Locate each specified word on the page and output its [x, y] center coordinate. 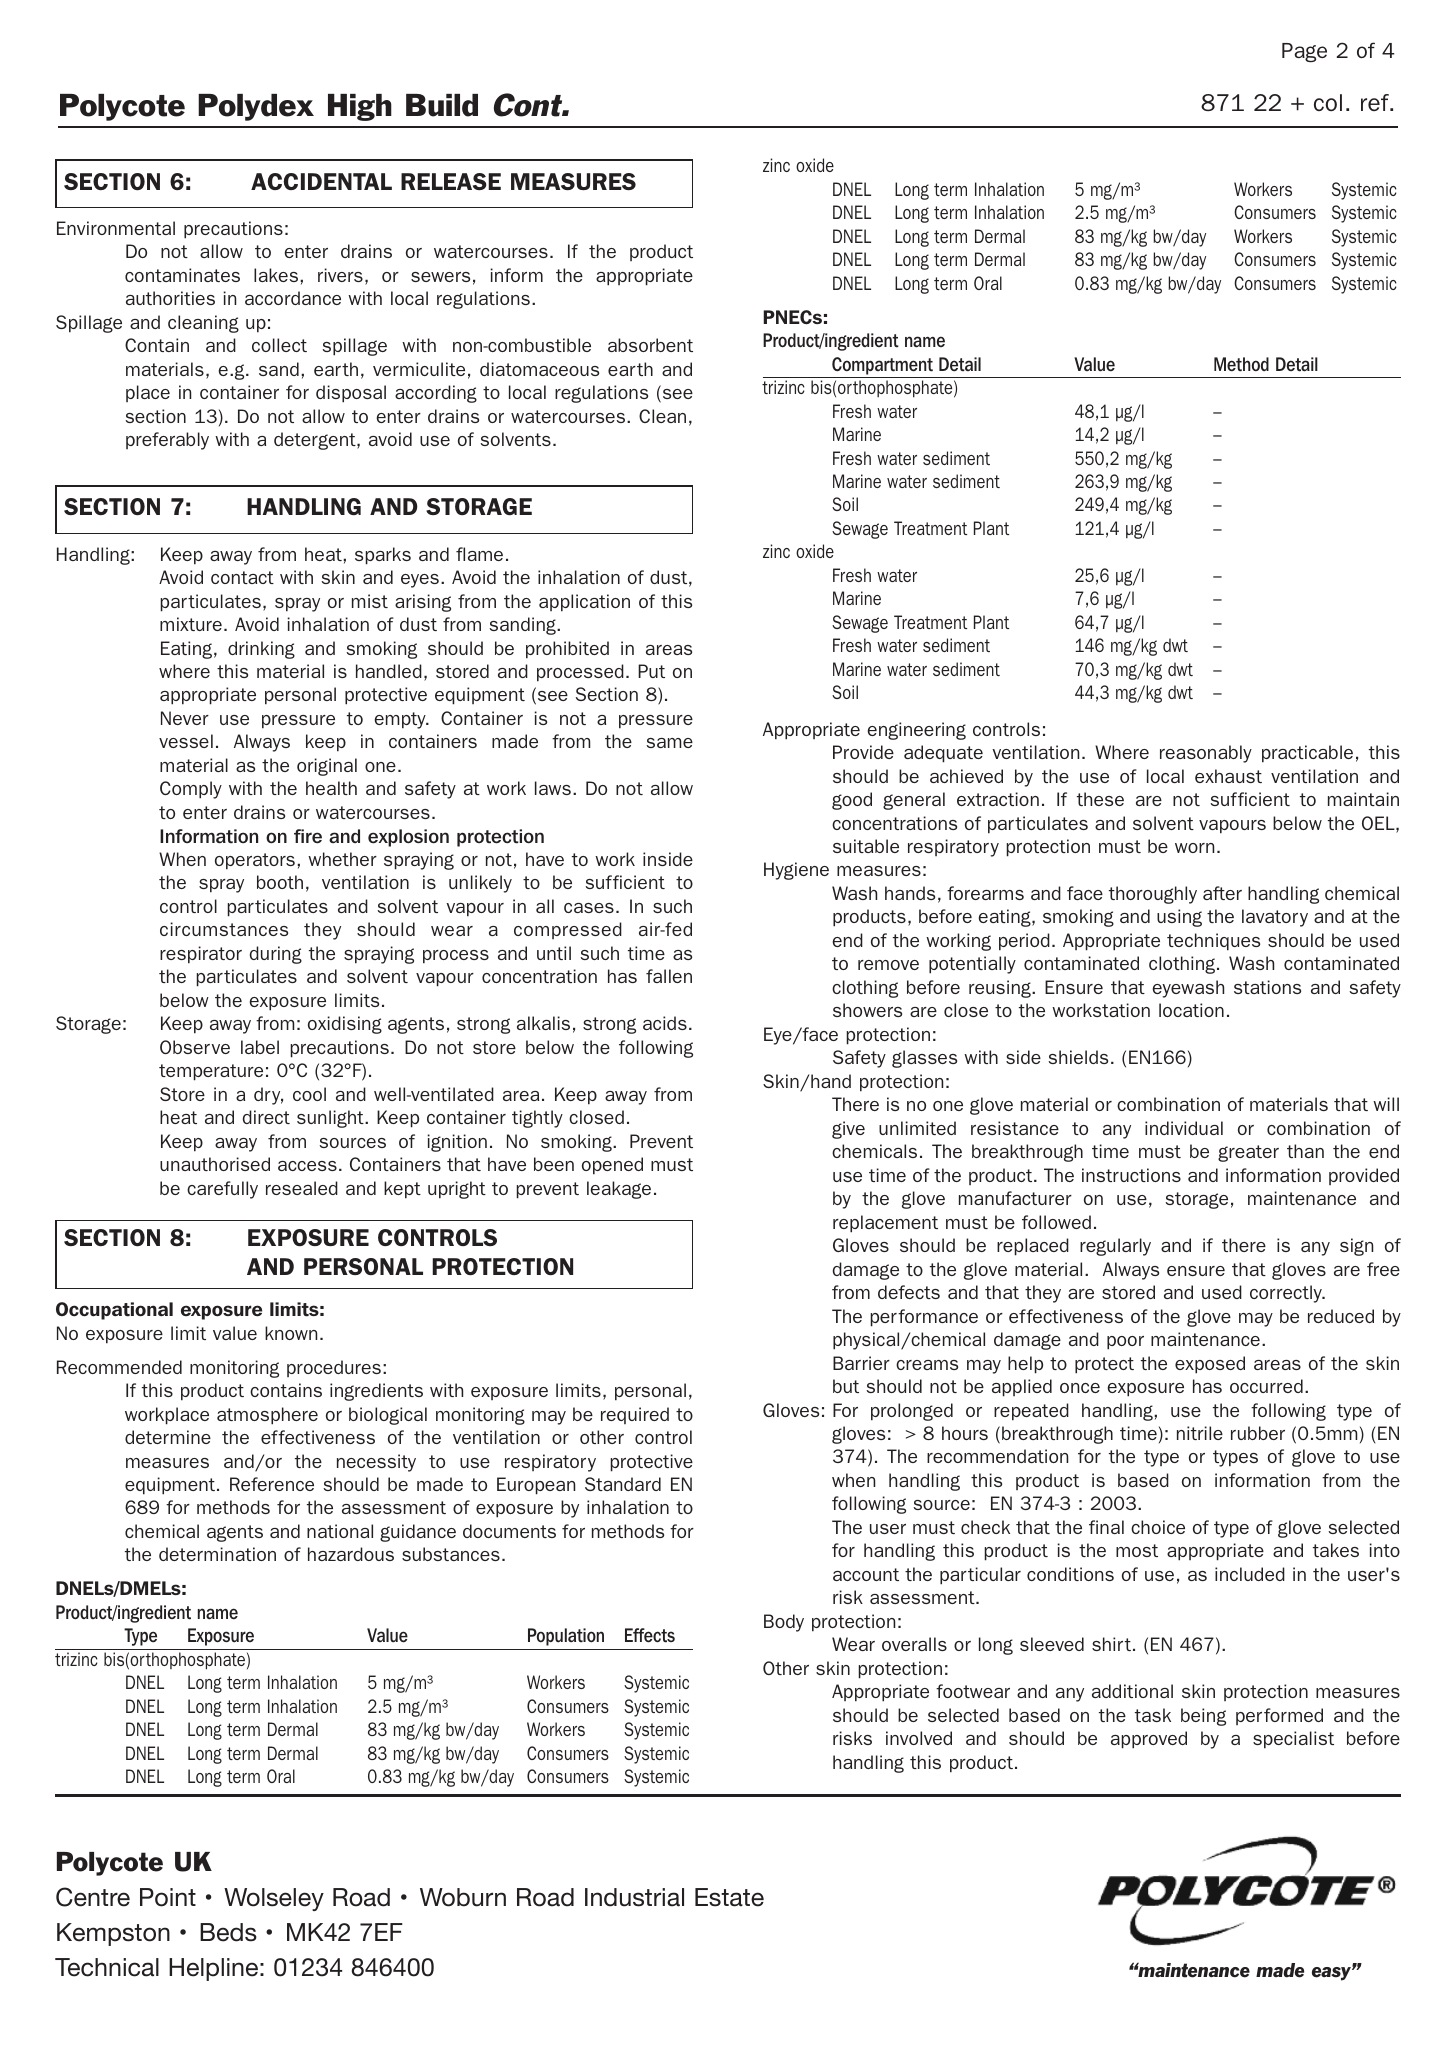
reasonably [1206, 754]
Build [442, 105]
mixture [191, 624]
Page [1304, 52]
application [584, 603]
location [1191, 1010]
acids [665, 1023]
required [635, 1415]
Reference [272, 1484]
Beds [228, 1932]
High [360, 107]
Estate [729, 1897]
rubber [1258, 1433]
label [260, 1047]
